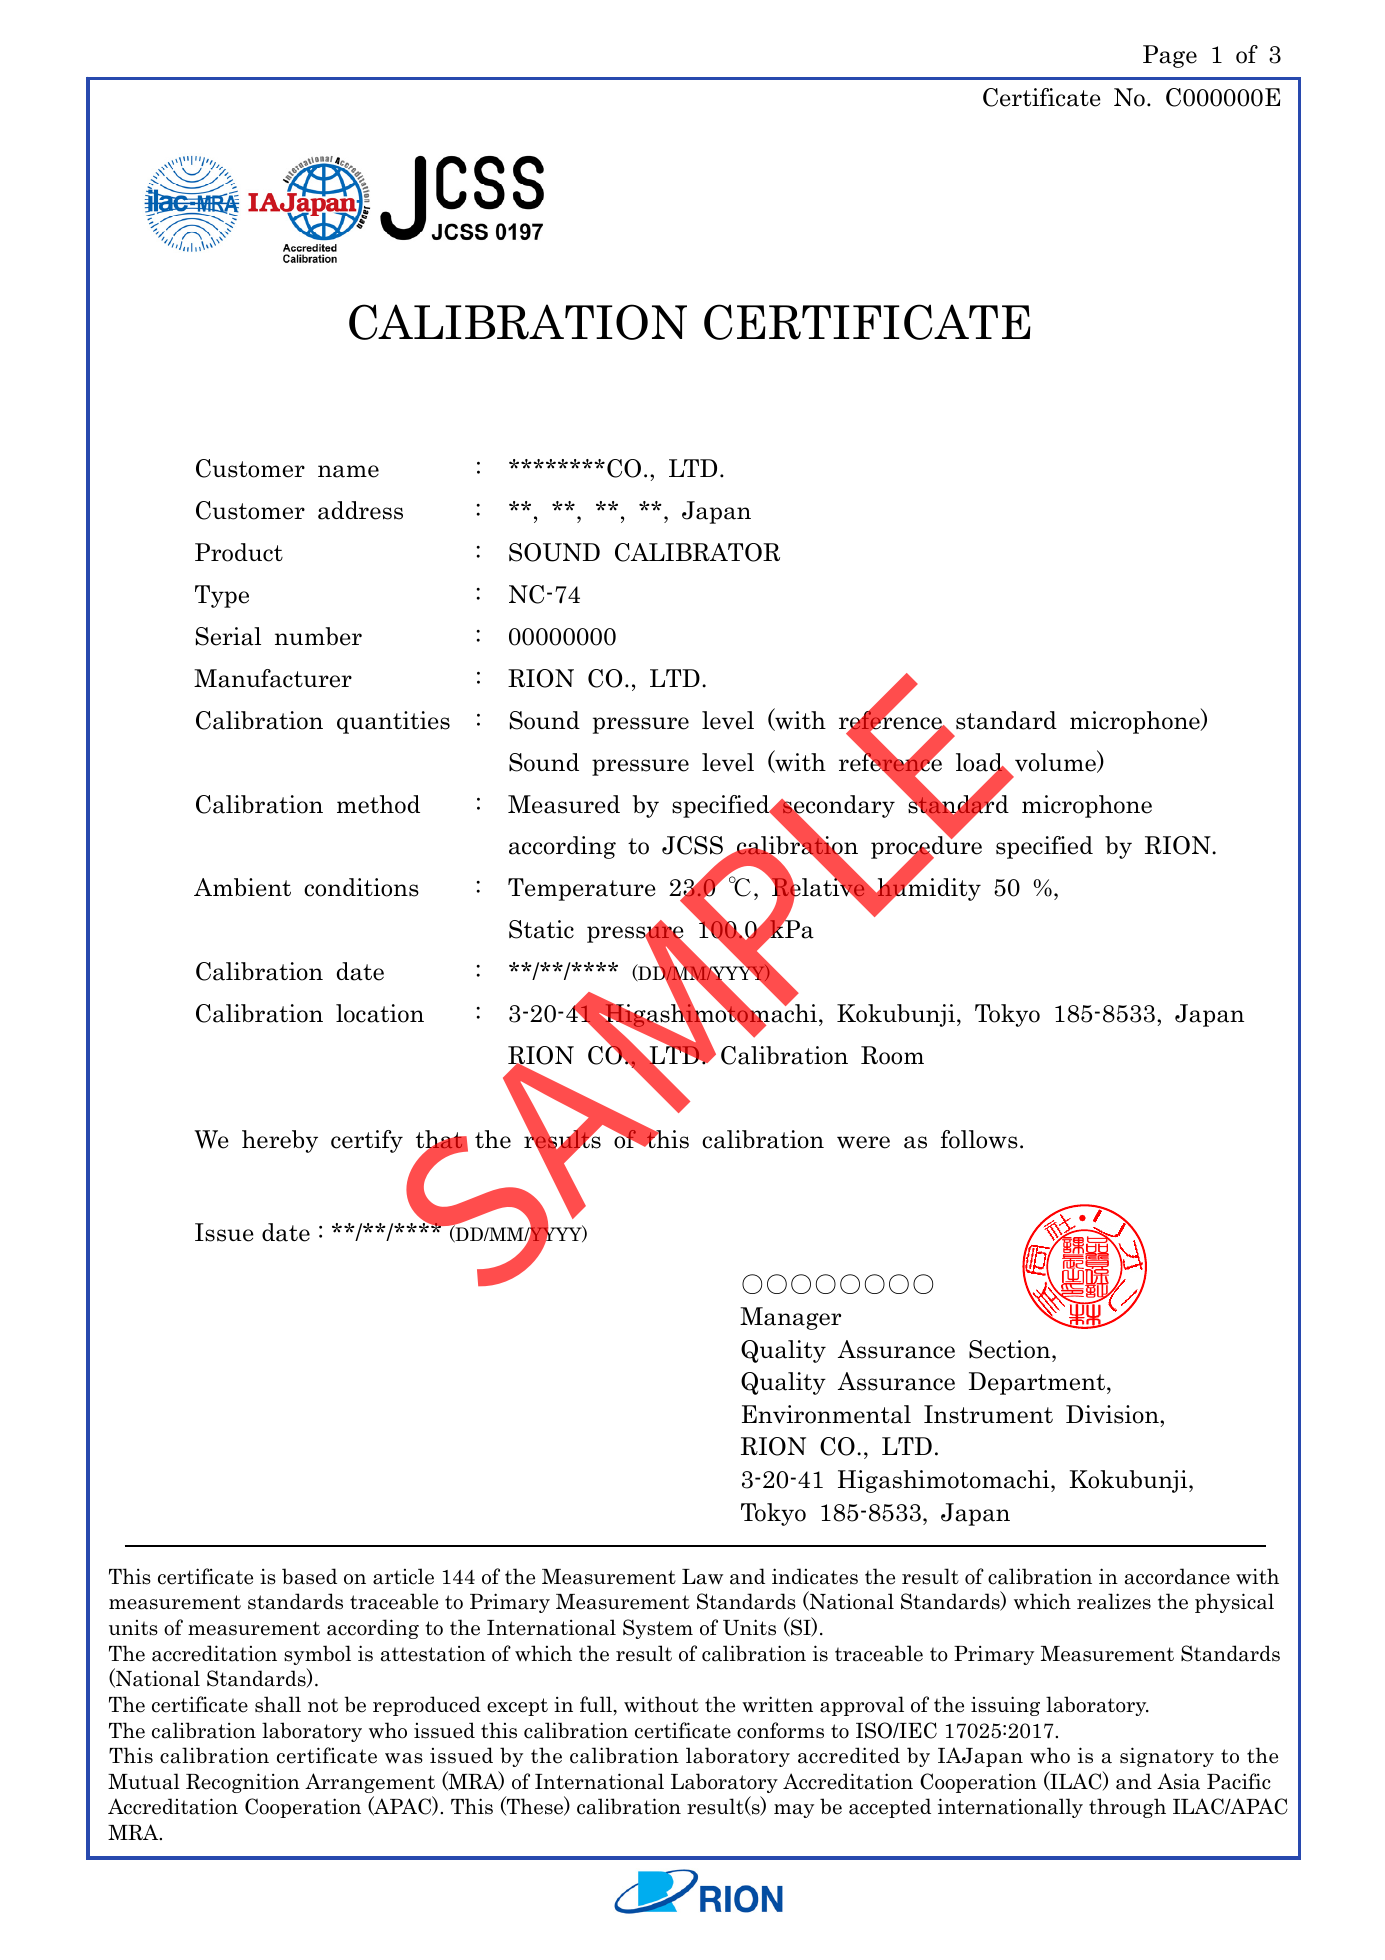  I want to click on procedure, so click(926, 848).
